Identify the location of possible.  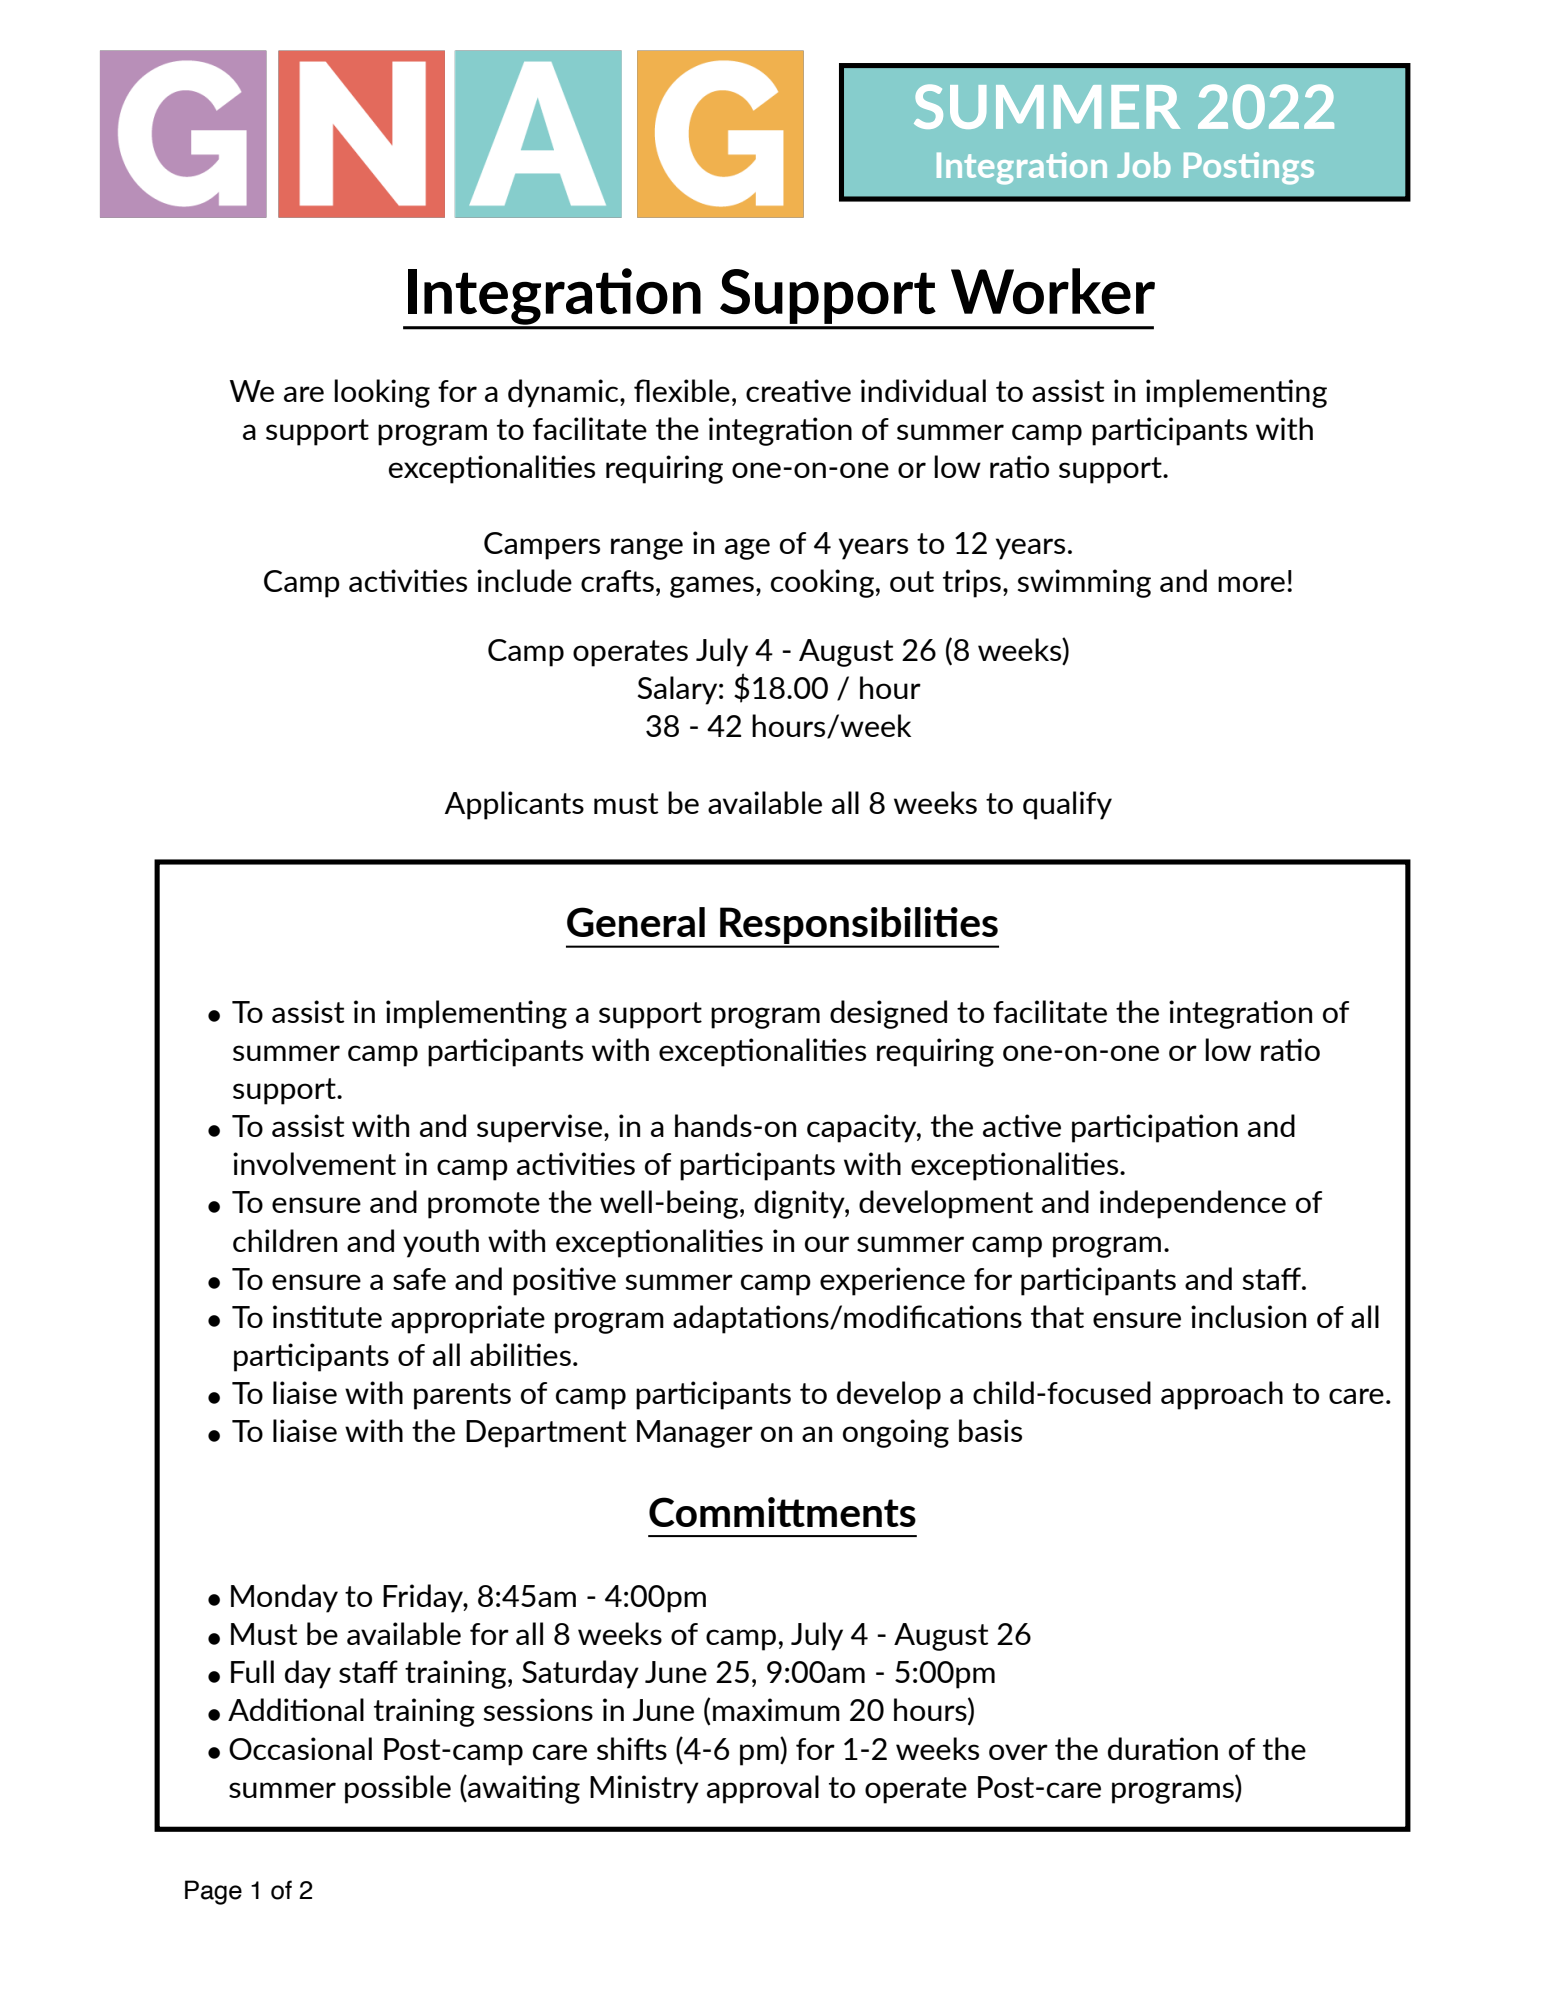
(398, 1789).
